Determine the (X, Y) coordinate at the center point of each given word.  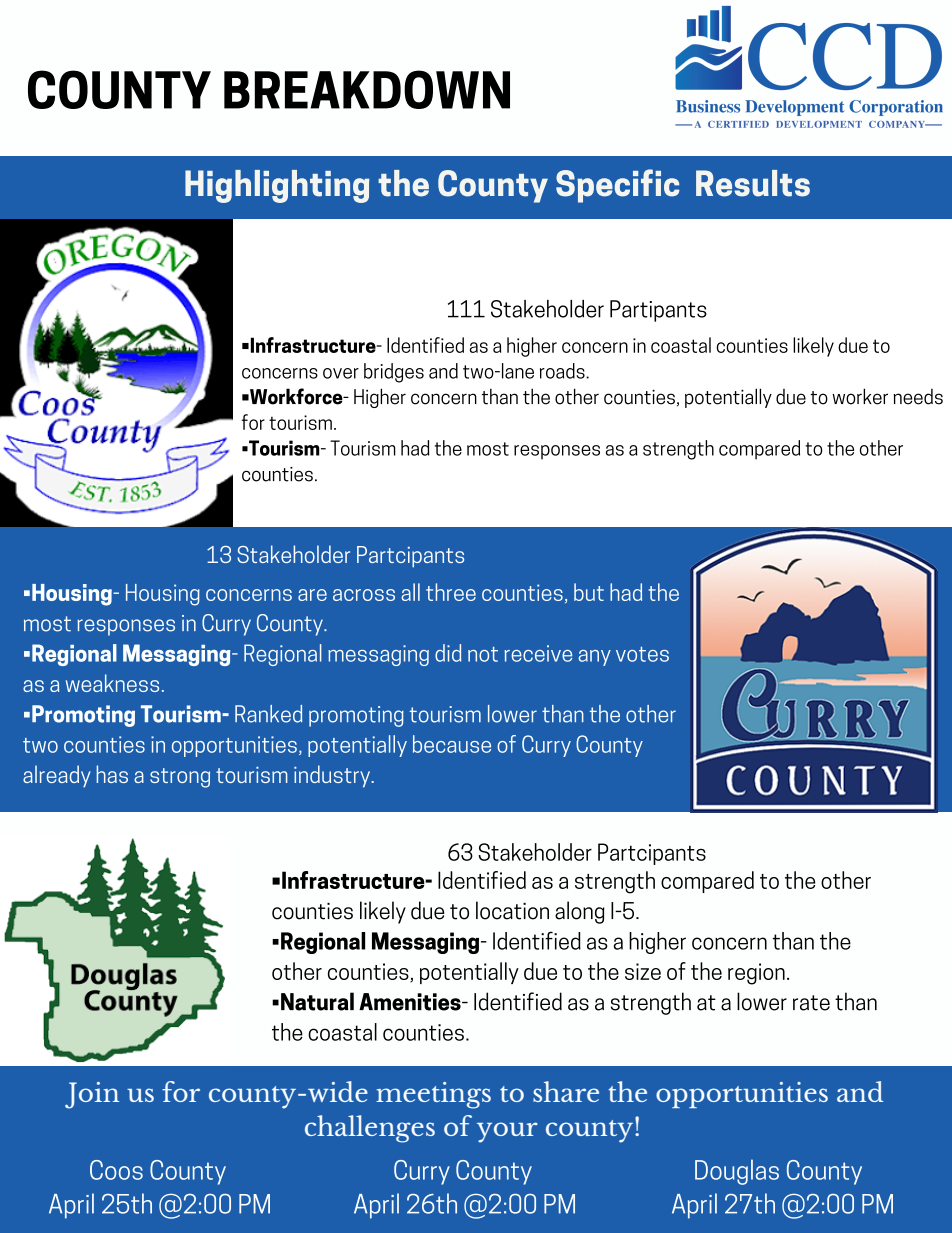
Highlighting (277, 186)
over (341, 373)
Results (753, 183)
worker (860, 396)
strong (180, 778)
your (507, 1132)
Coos (116, 1170)
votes (642, 654)
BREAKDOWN (367, 89)
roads (563, 371)
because (452, 744)
